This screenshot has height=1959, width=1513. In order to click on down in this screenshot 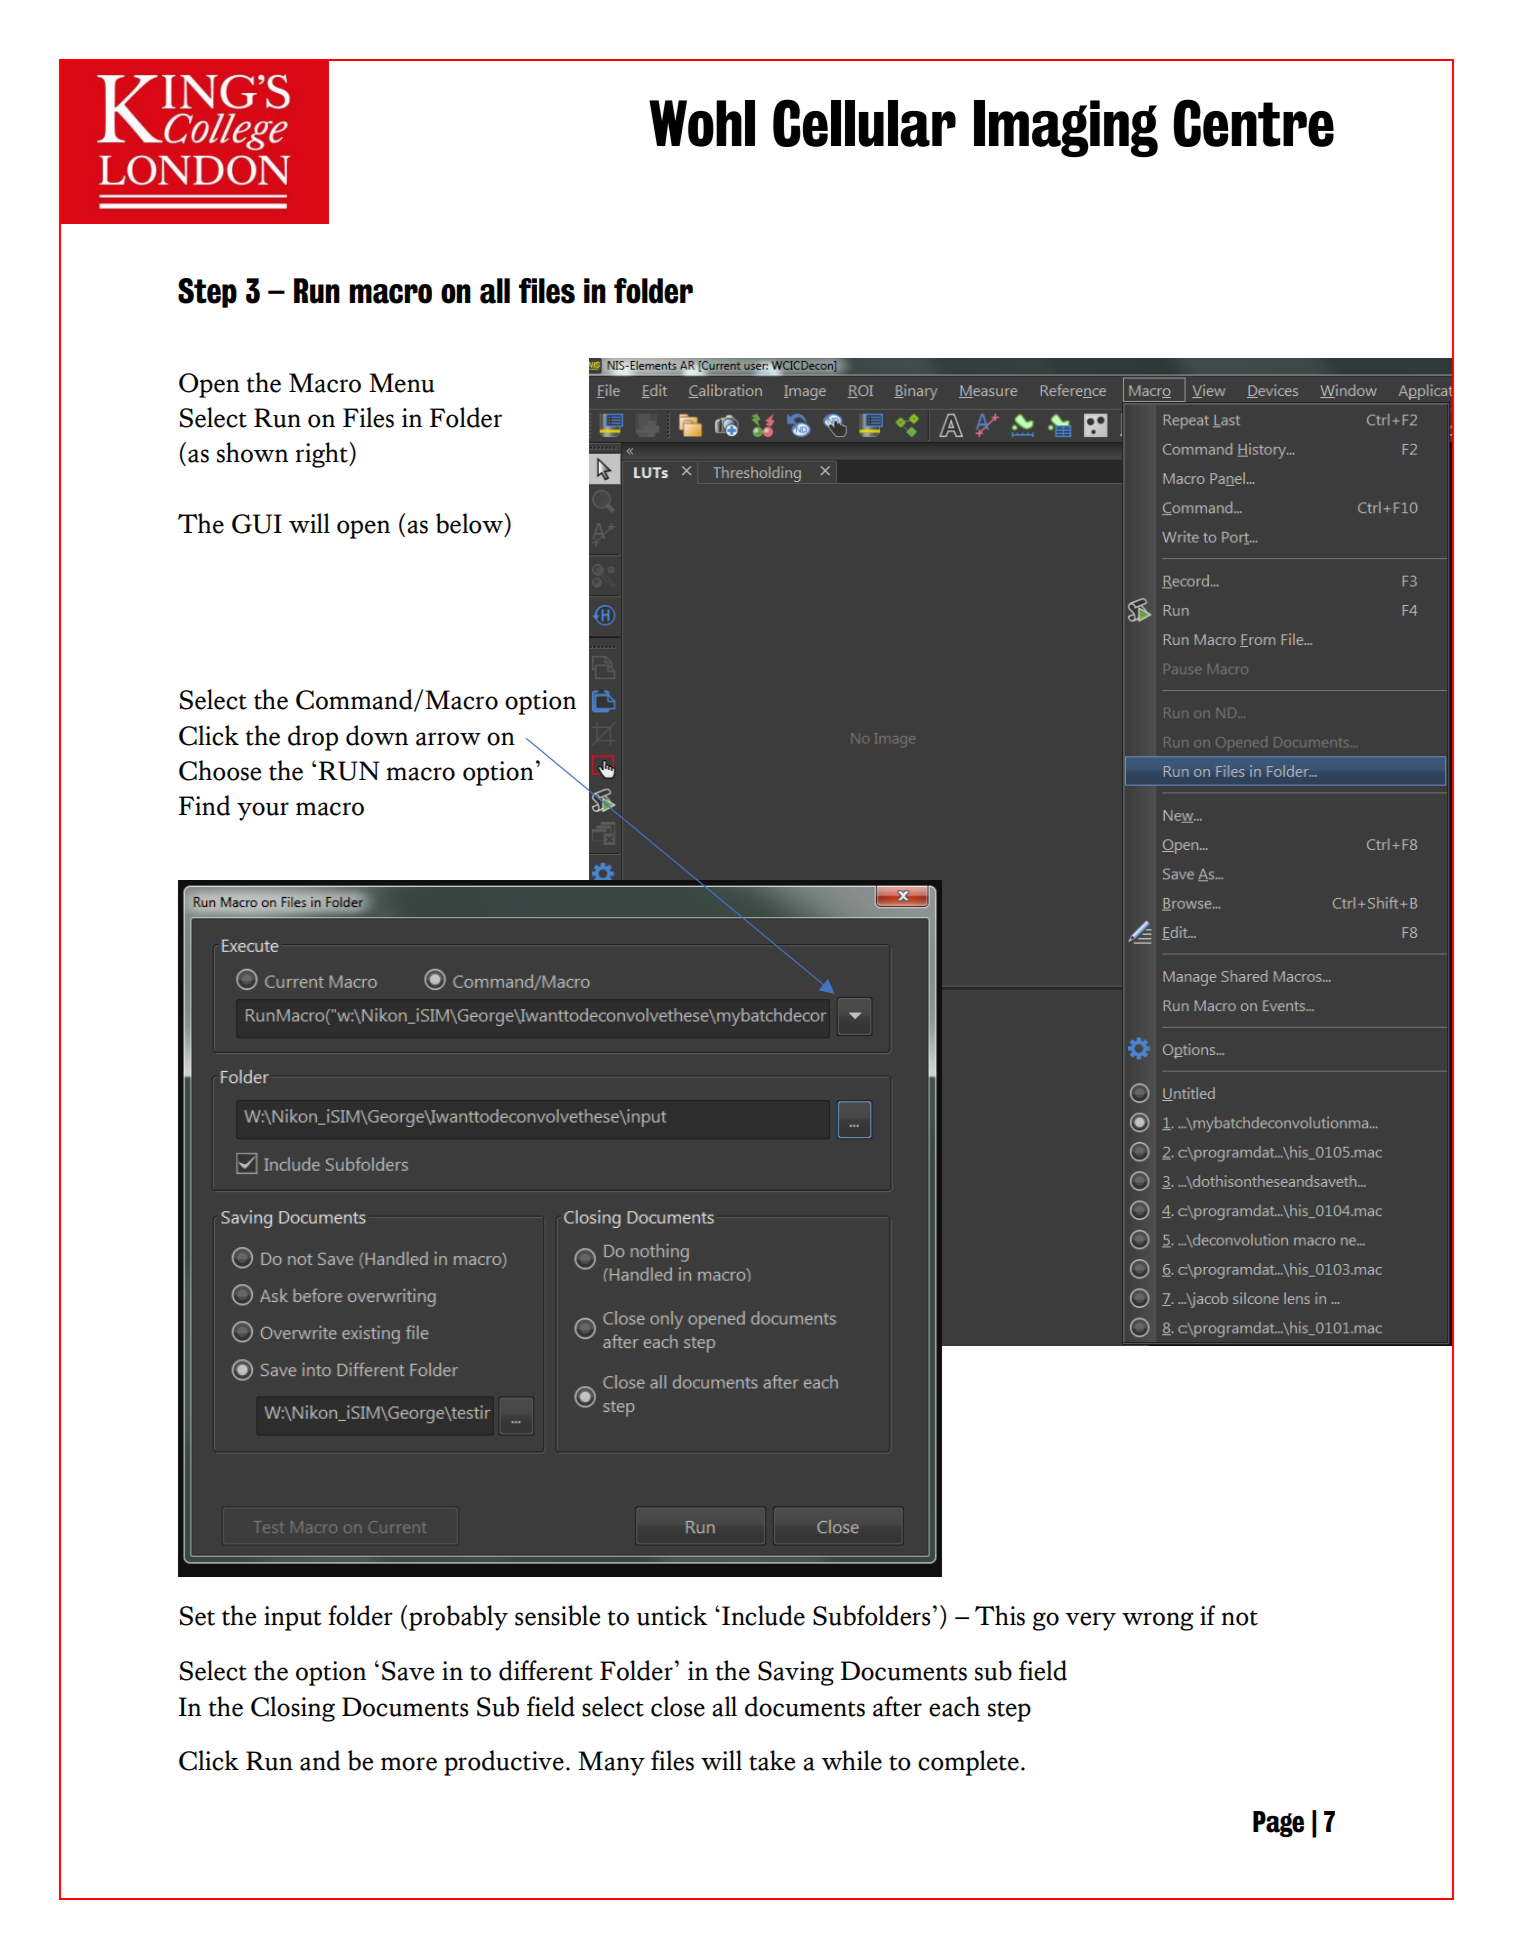, I will do `click(377, 735)`.
